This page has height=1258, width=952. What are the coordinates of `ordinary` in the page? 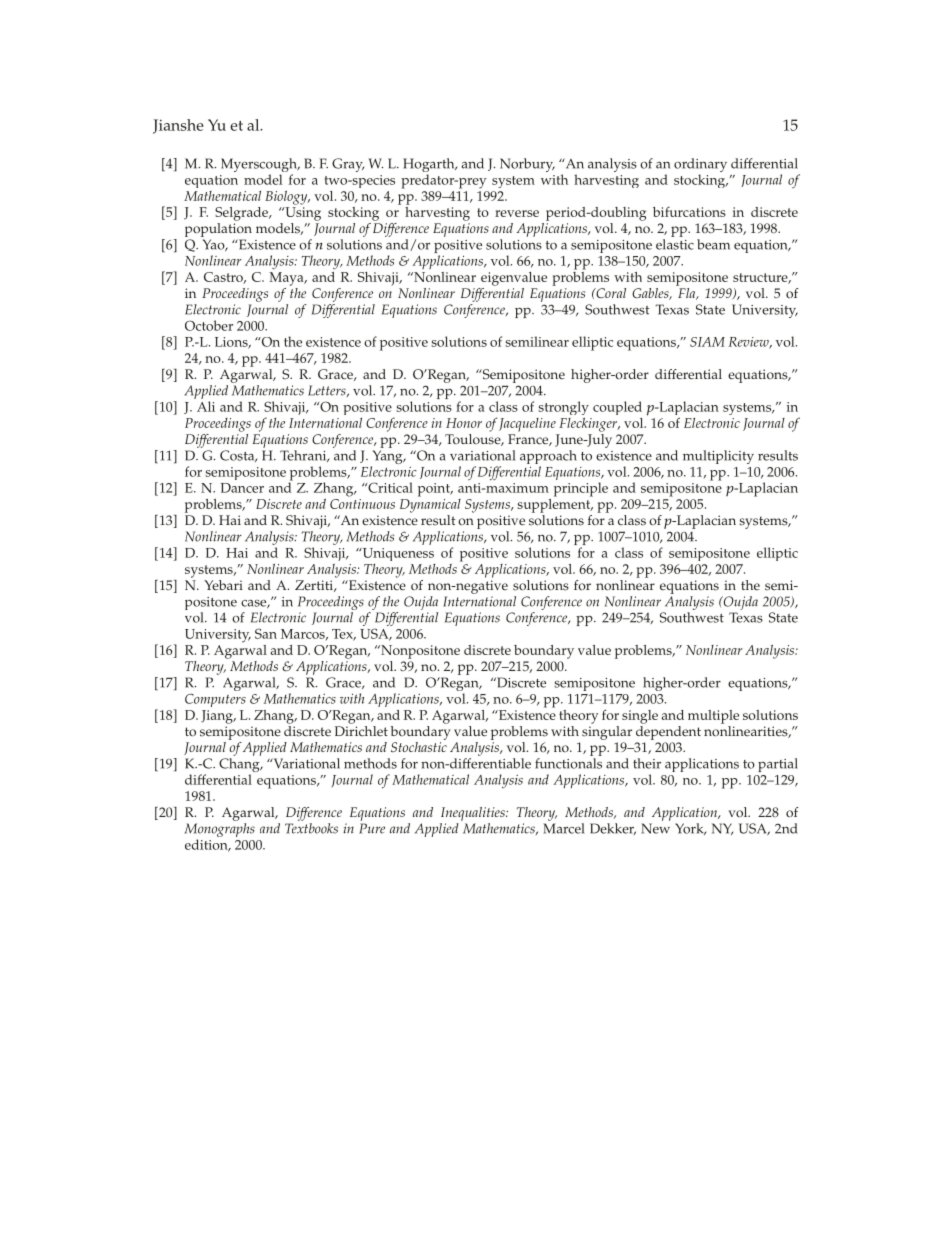 It's located at (700, 166).
